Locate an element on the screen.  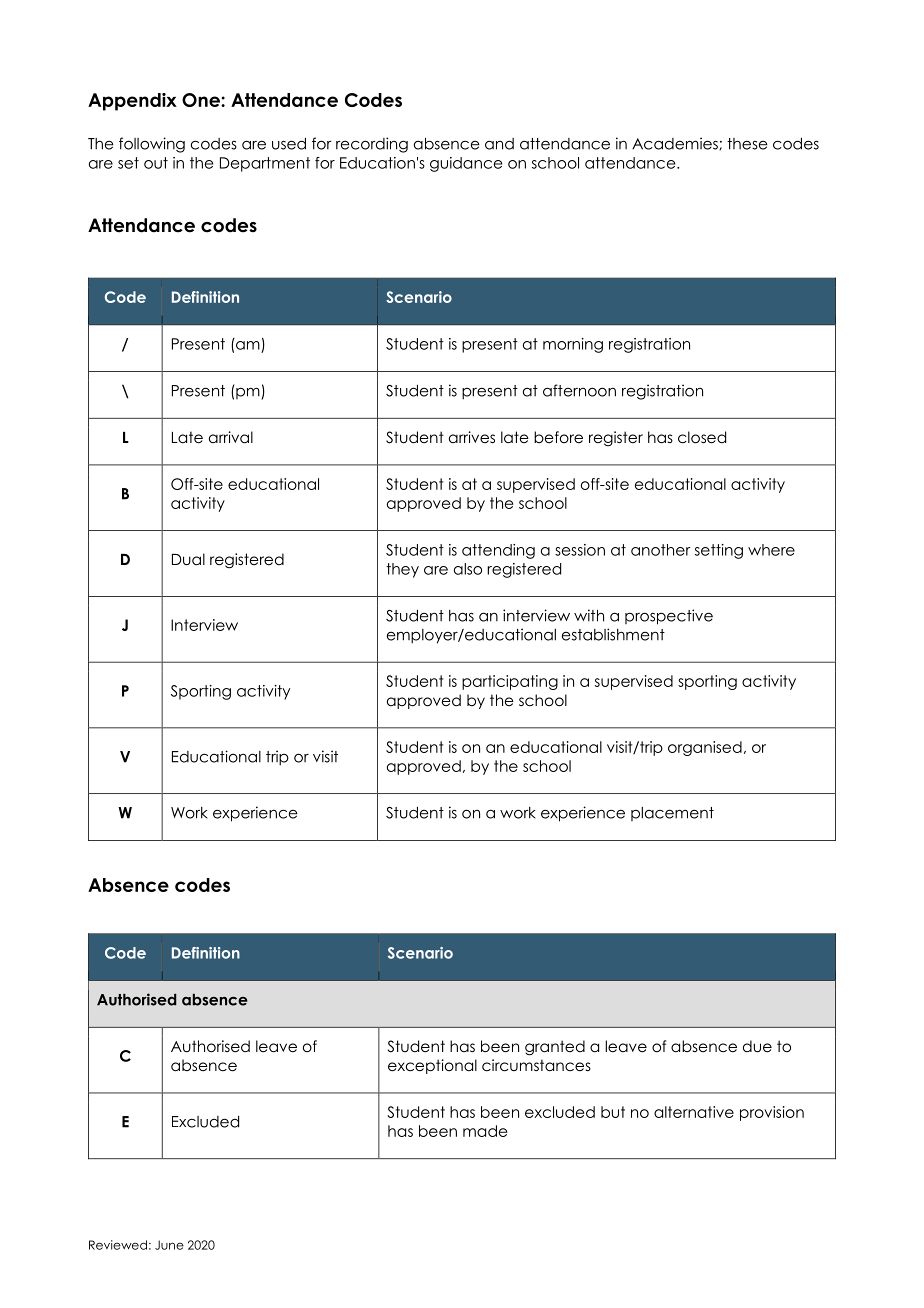
closed is located at coordinates (702, 437).
